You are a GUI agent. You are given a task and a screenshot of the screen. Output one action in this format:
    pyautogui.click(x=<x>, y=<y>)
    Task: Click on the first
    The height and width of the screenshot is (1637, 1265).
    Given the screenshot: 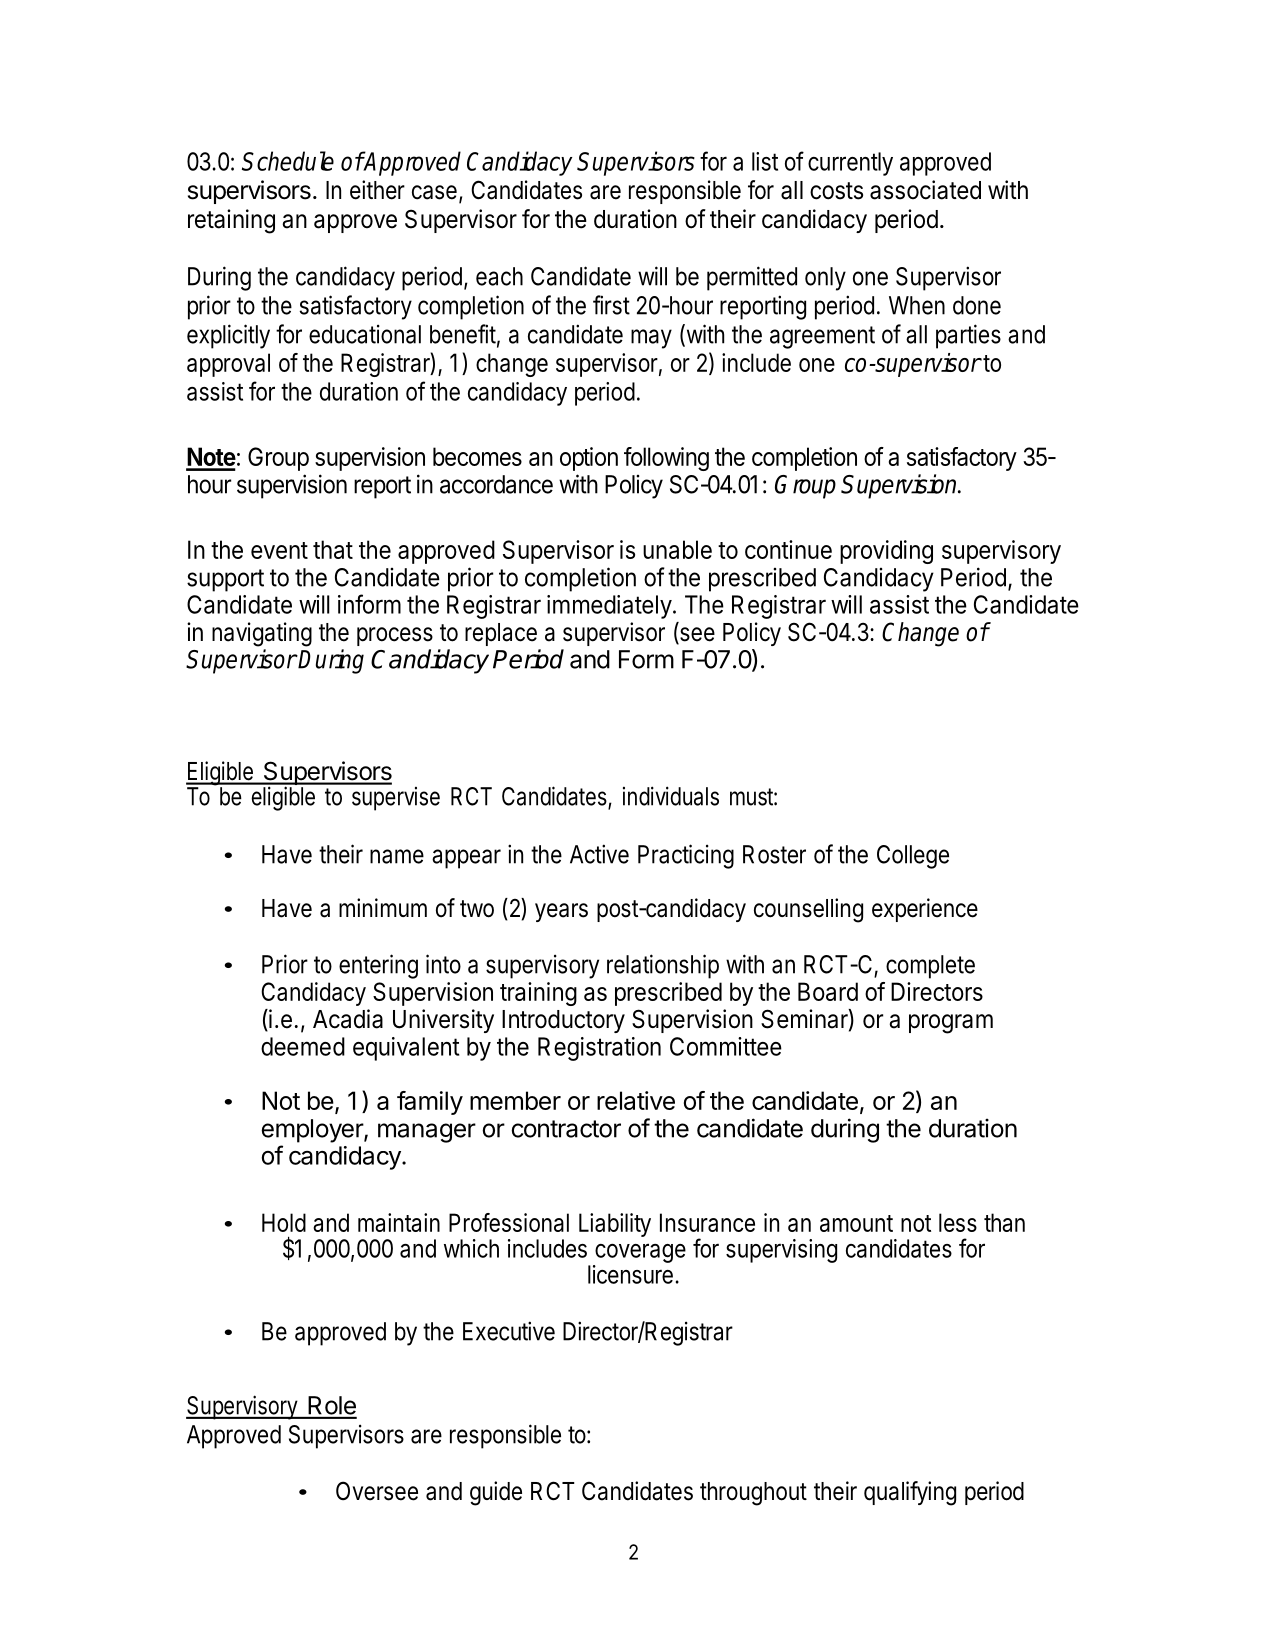 What is the action you would take?
    pyautogui.click(x=611, y=305)
